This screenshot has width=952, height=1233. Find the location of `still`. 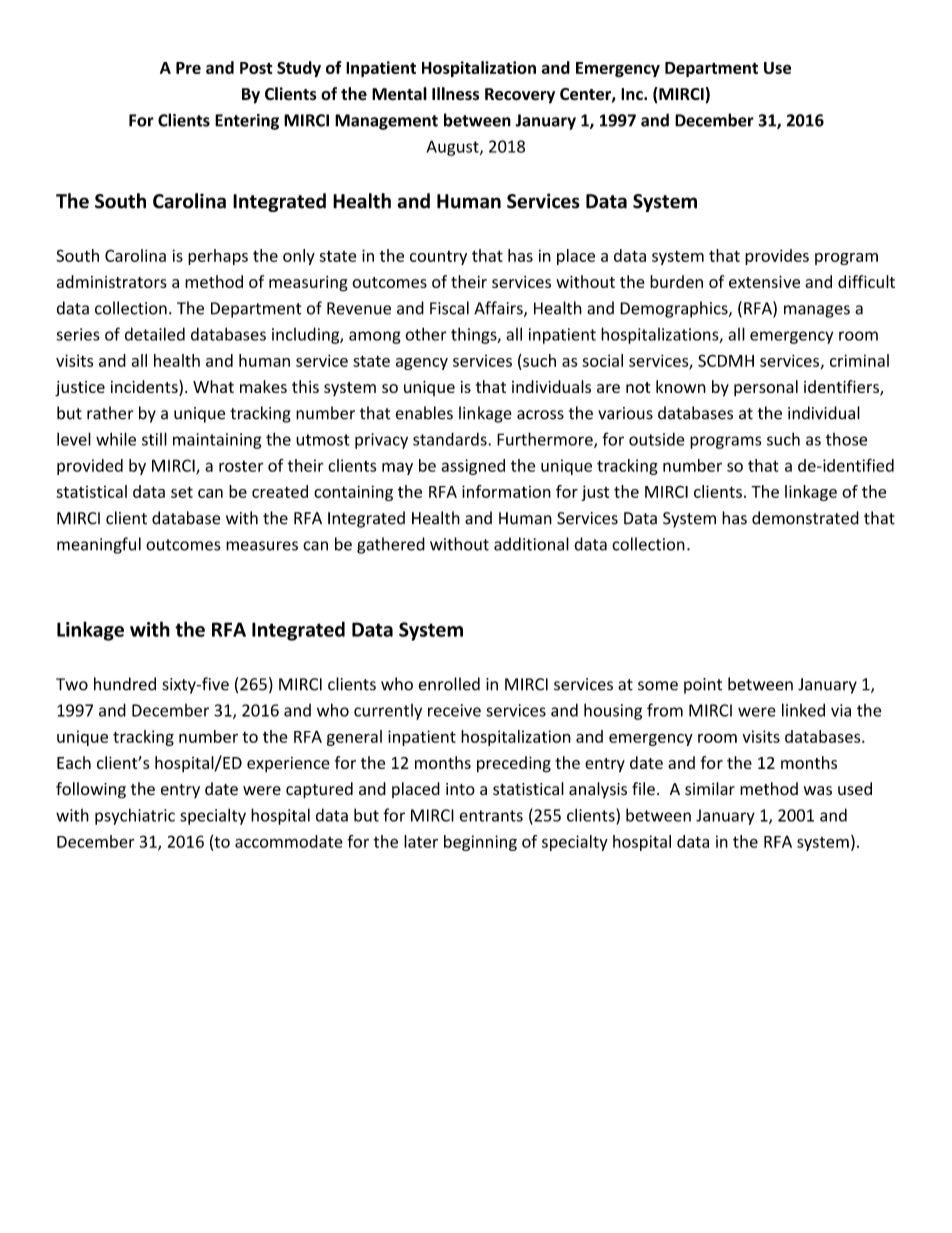

still is located at coordinates (154, 439).
